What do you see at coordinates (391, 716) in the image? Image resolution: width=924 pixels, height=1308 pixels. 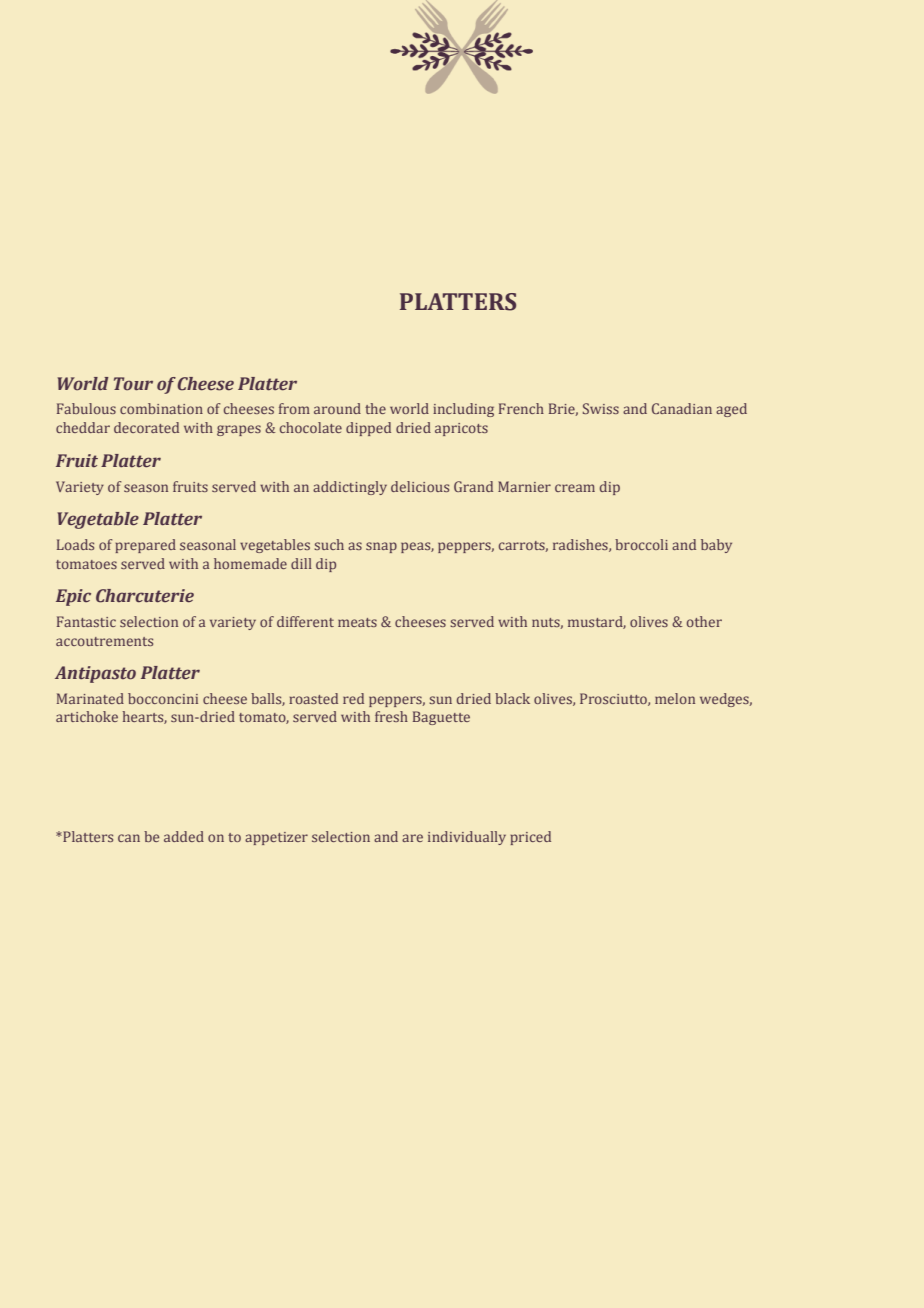 I see `fresh` at bounding box center [391, 716].
